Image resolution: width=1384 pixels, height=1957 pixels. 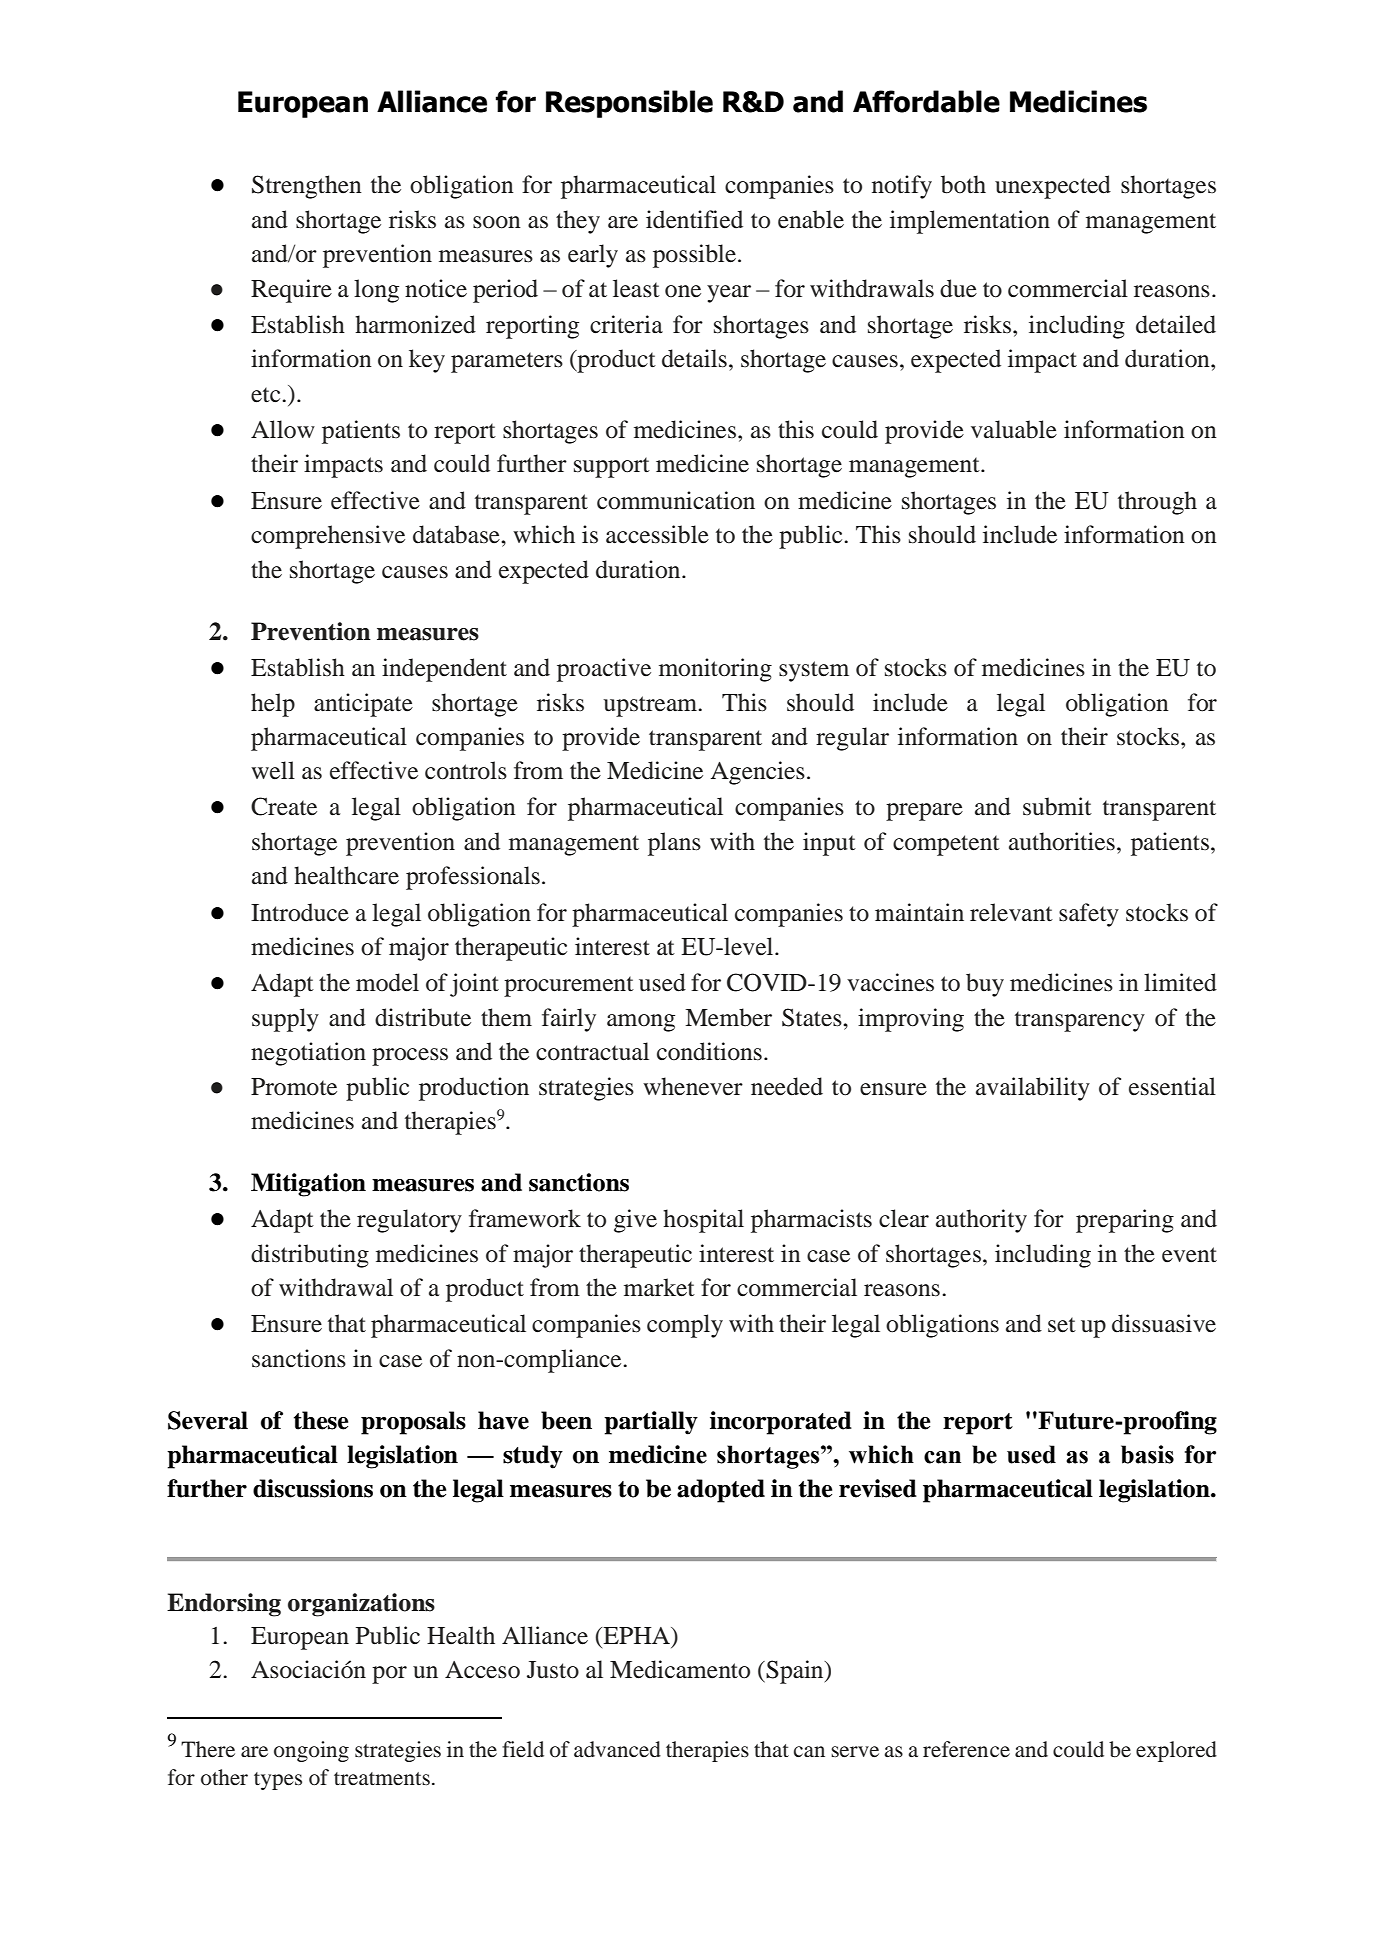 I want to click on identified, so click(x=694, y=219).
